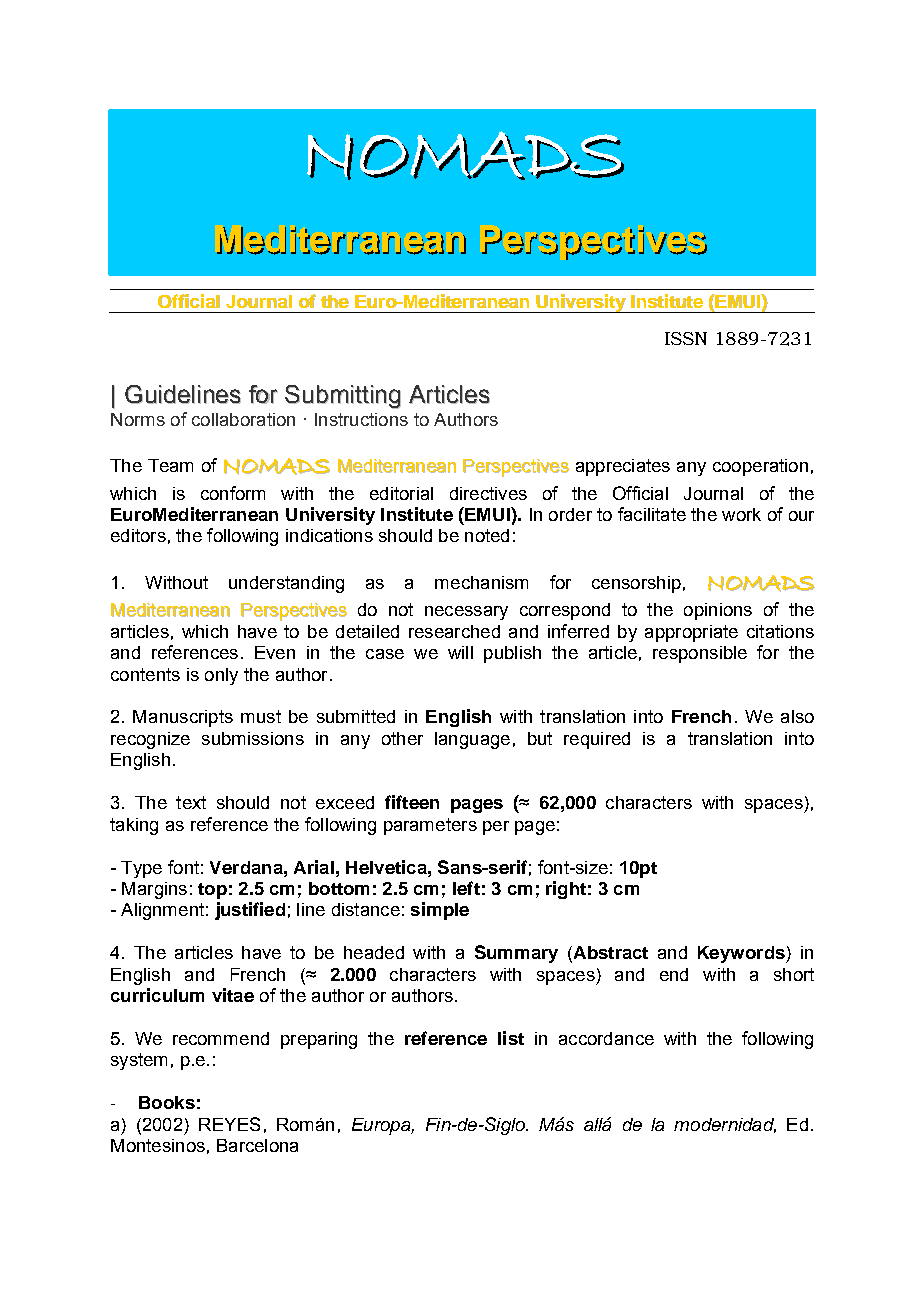 This page has width=924, height=1308. I want to click on accordance, so click(606, 1038).
